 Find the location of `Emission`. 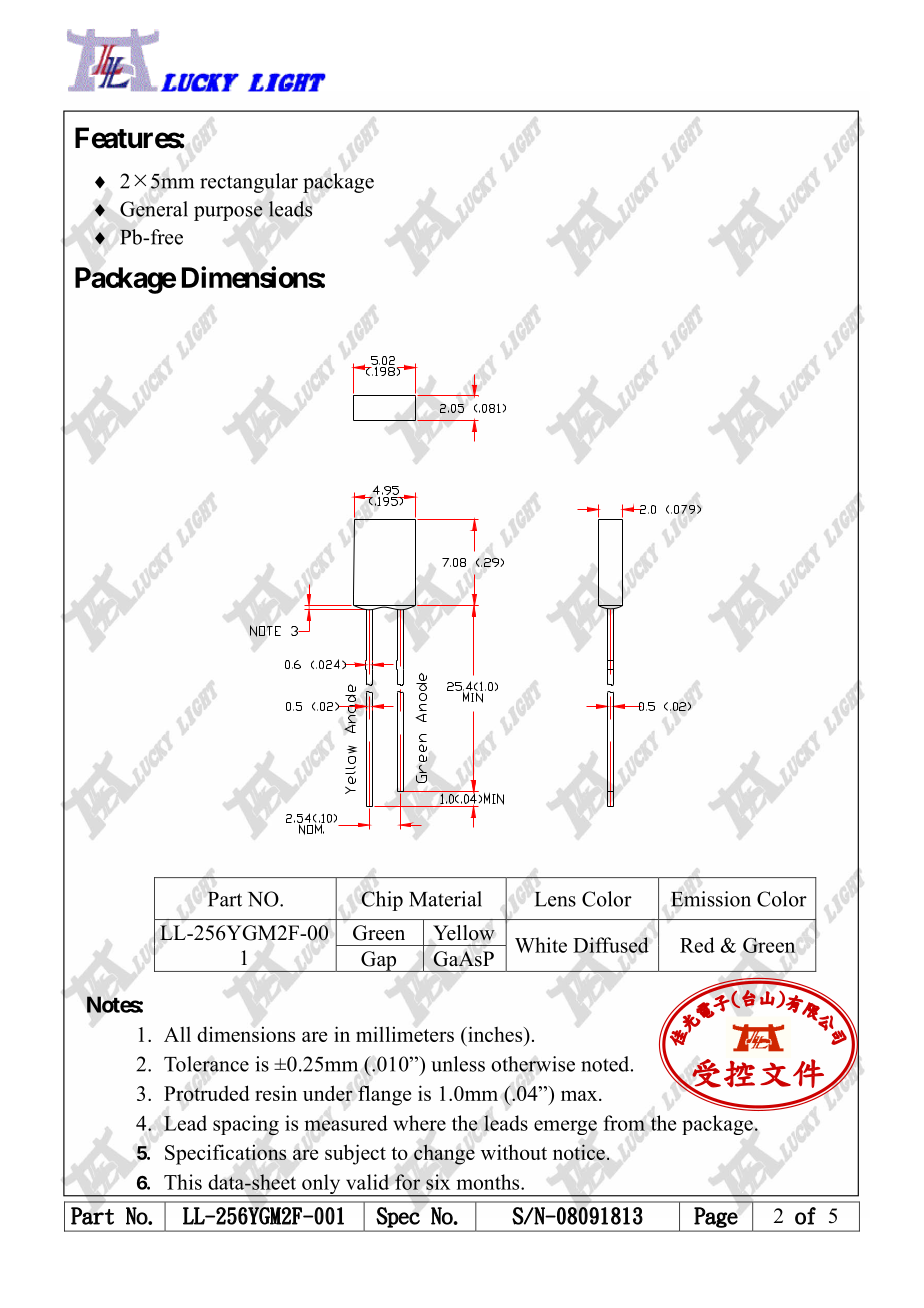

Emission is located at coordinates (711, 899).
